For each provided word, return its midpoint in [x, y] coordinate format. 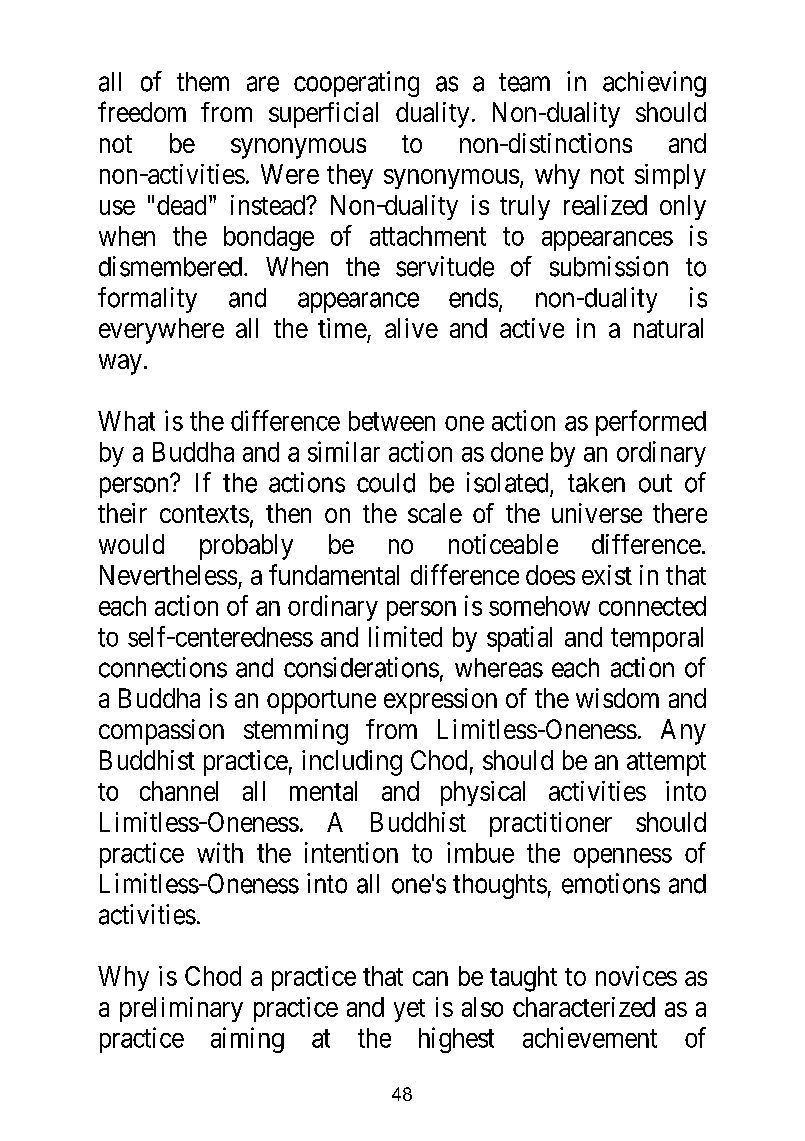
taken [596, 483]
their [122, 513]
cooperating [356, 84]
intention [351, 852]
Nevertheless [168, 575]
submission [609, 266]
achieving [654, 84]
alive [411, 328]
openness [623, 858]
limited [405, 636]
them [203, 82]
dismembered [172, 266]
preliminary [181, 1009]
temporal [657, 639]
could [386, 483]
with [220, 852]
